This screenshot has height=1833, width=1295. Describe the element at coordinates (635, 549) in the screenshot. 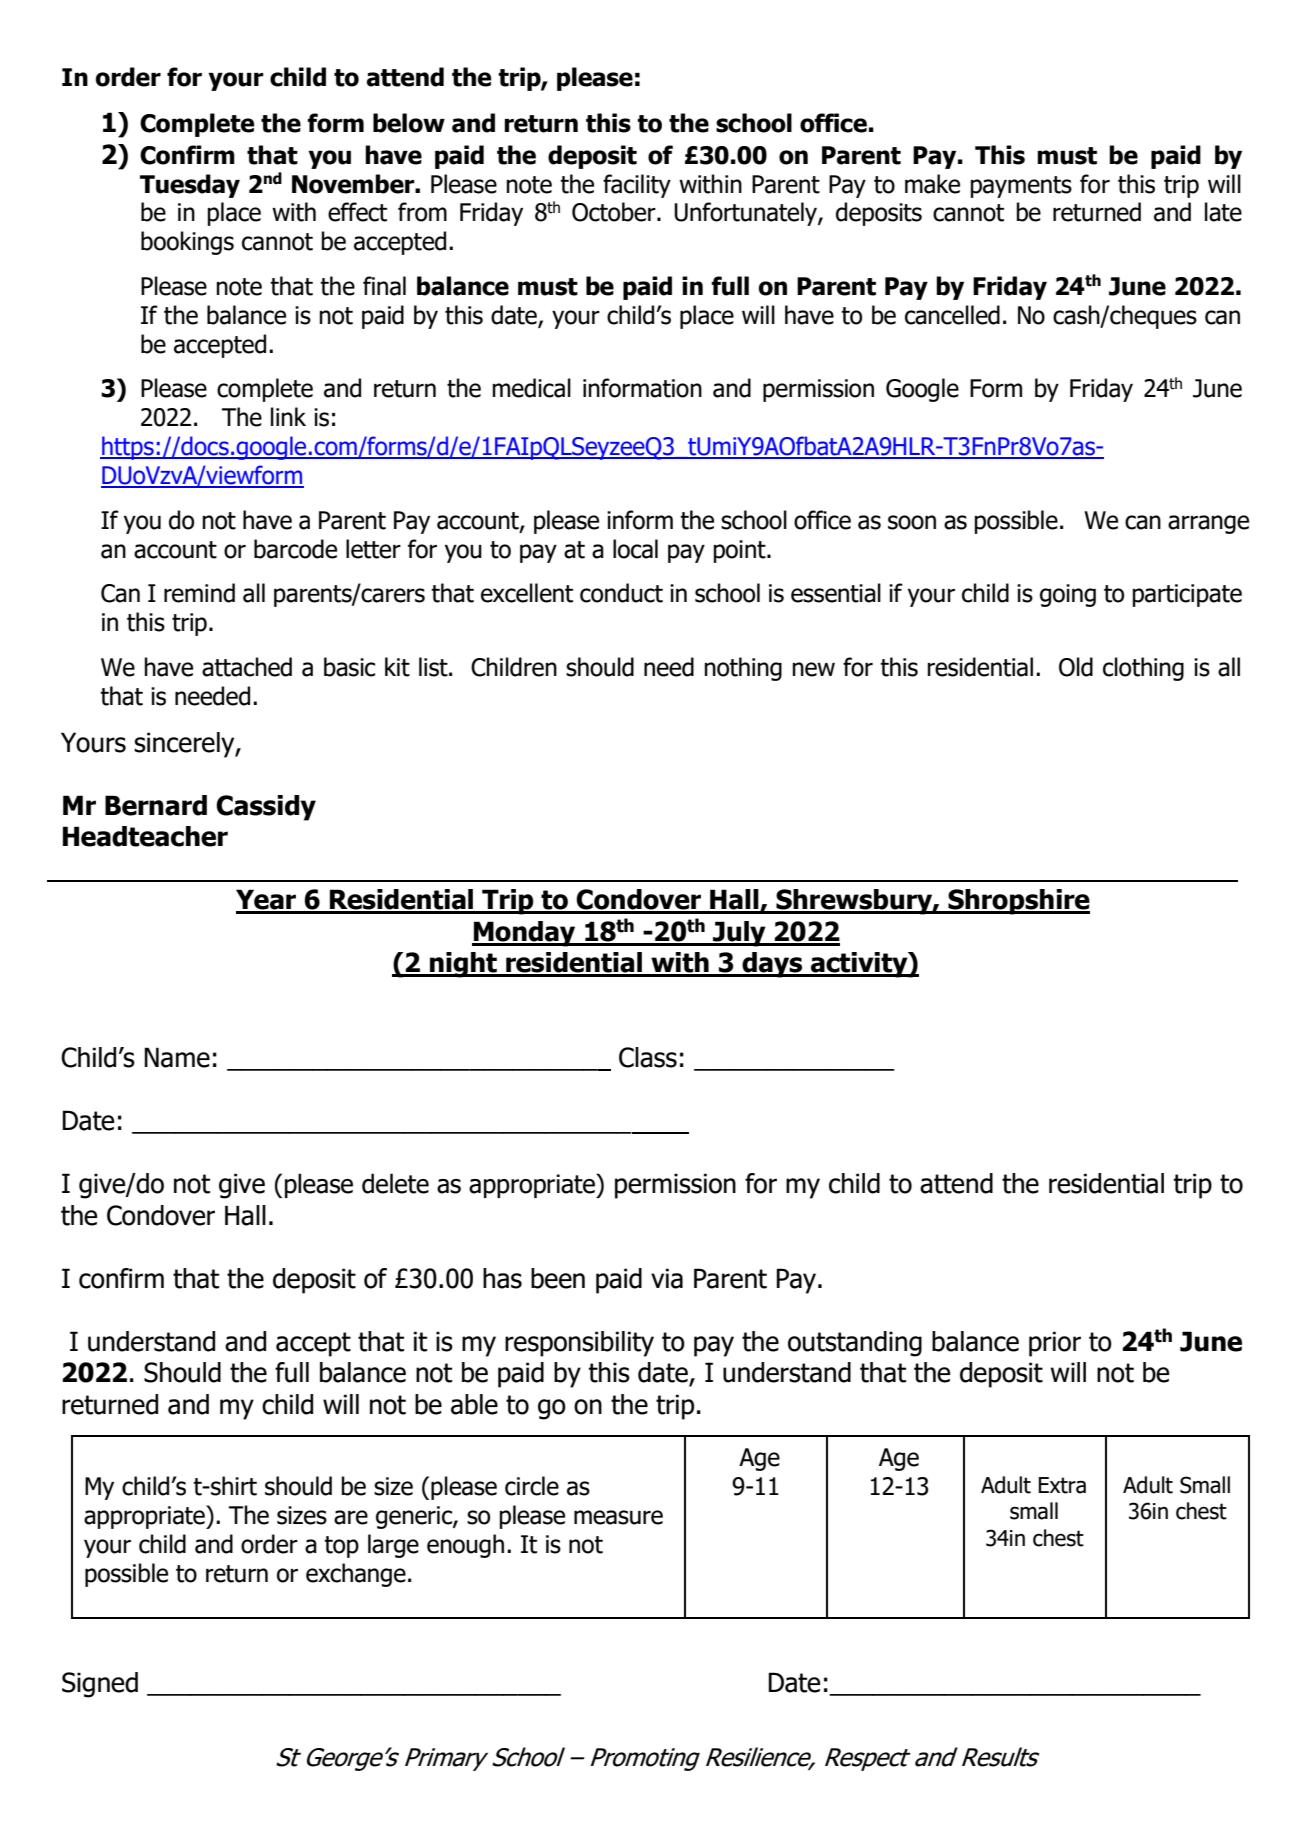

I see `local` at that location.
